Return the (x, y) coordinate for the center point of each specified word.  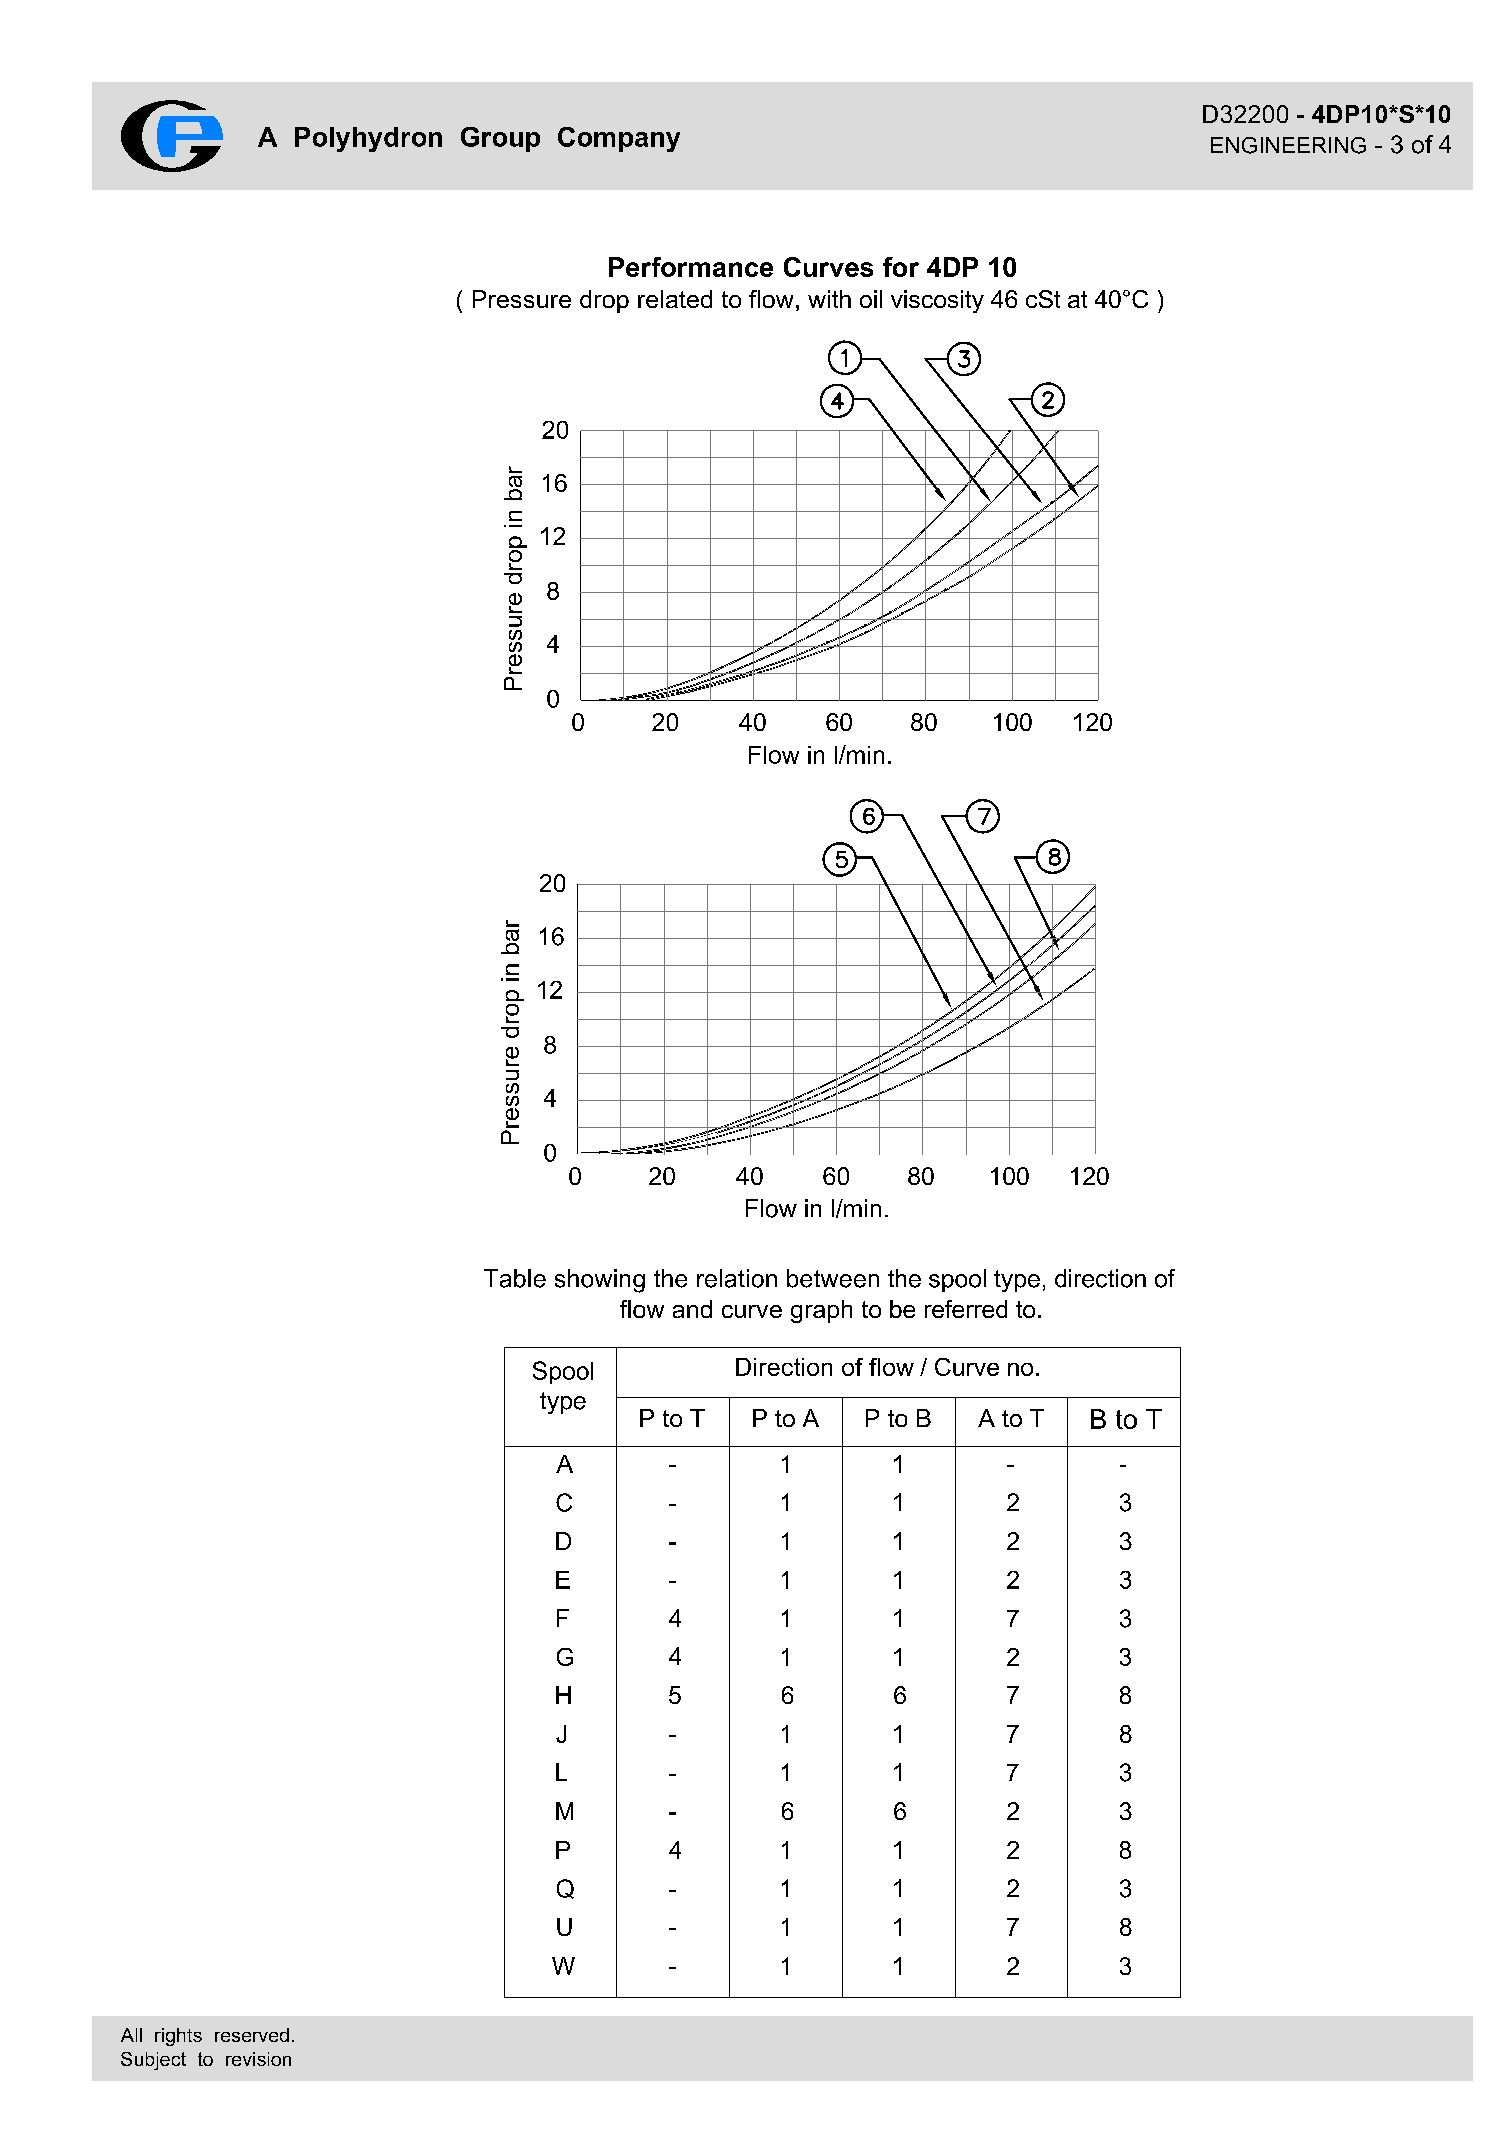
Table (515, 1278)
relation (737, 1278)
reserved (252, 2035)
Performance (691, 267)
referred (966, 1309)
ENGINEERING (1288, 145)
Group (500, 139)
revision (258, 2059)
